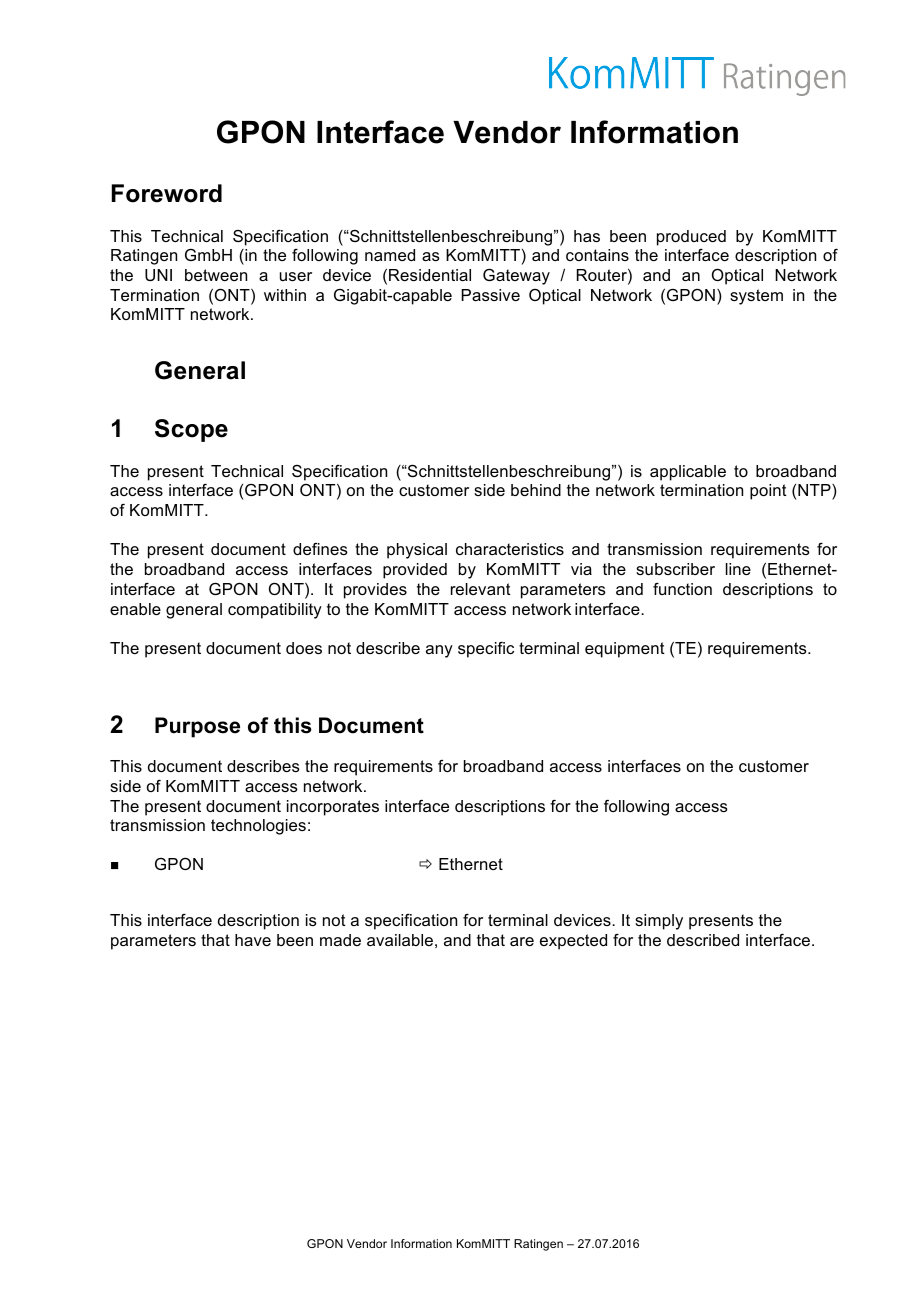 The image size is (924, 1308). Describe the element at coordinates (390, 255) in the document. I see `named` at that location.
